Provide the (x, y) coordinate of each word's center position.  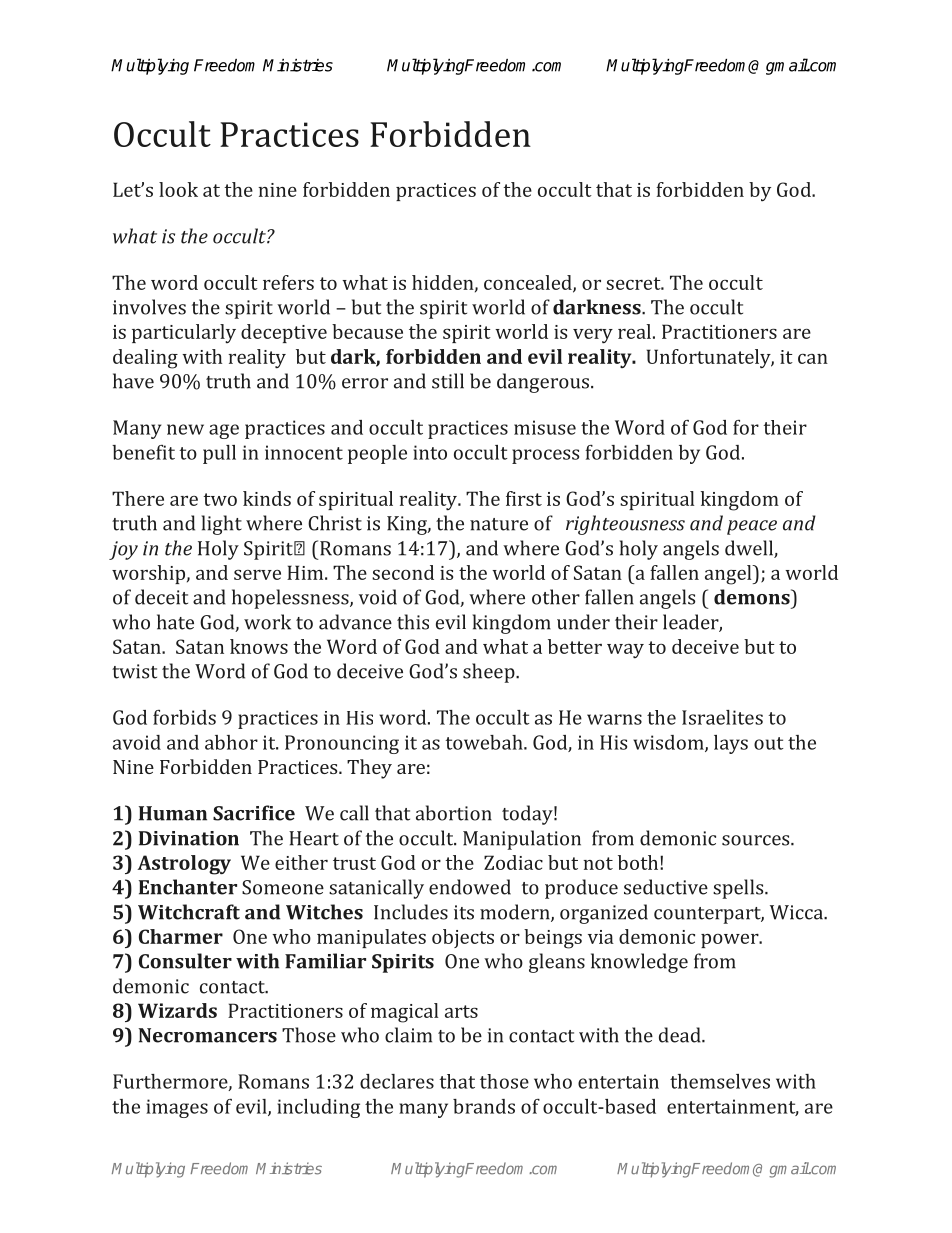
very (593, 336)
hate (175, 622)
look (178, 189)
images (177, 1108)
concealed (529, 283)
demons (753, 597)
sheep (490, 673)
